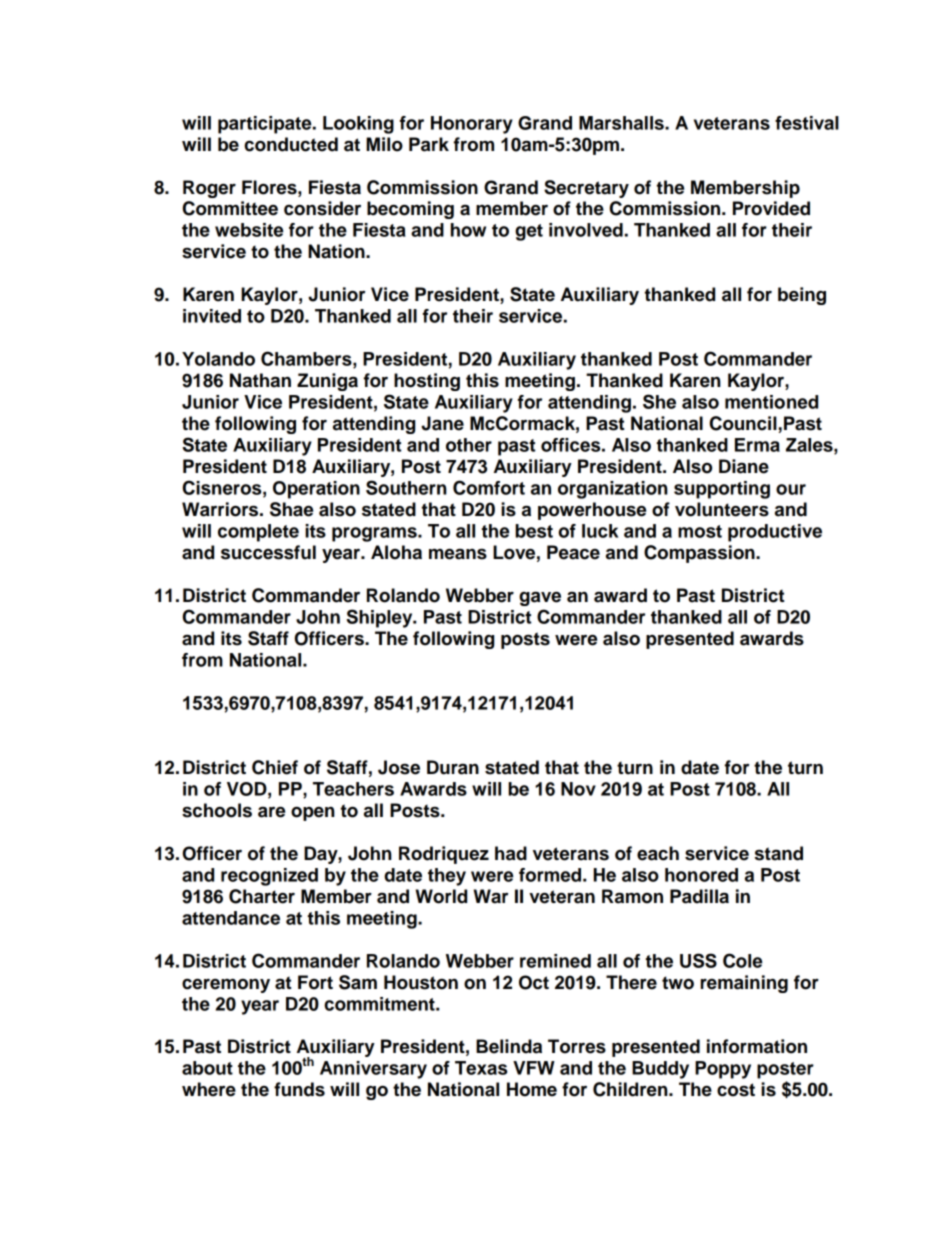 Image resolution: width=952 pixels, height=1233 pixels. Describe the element at coordinates (700, 554) in the screenshot. I see `Compassion` at that location.
